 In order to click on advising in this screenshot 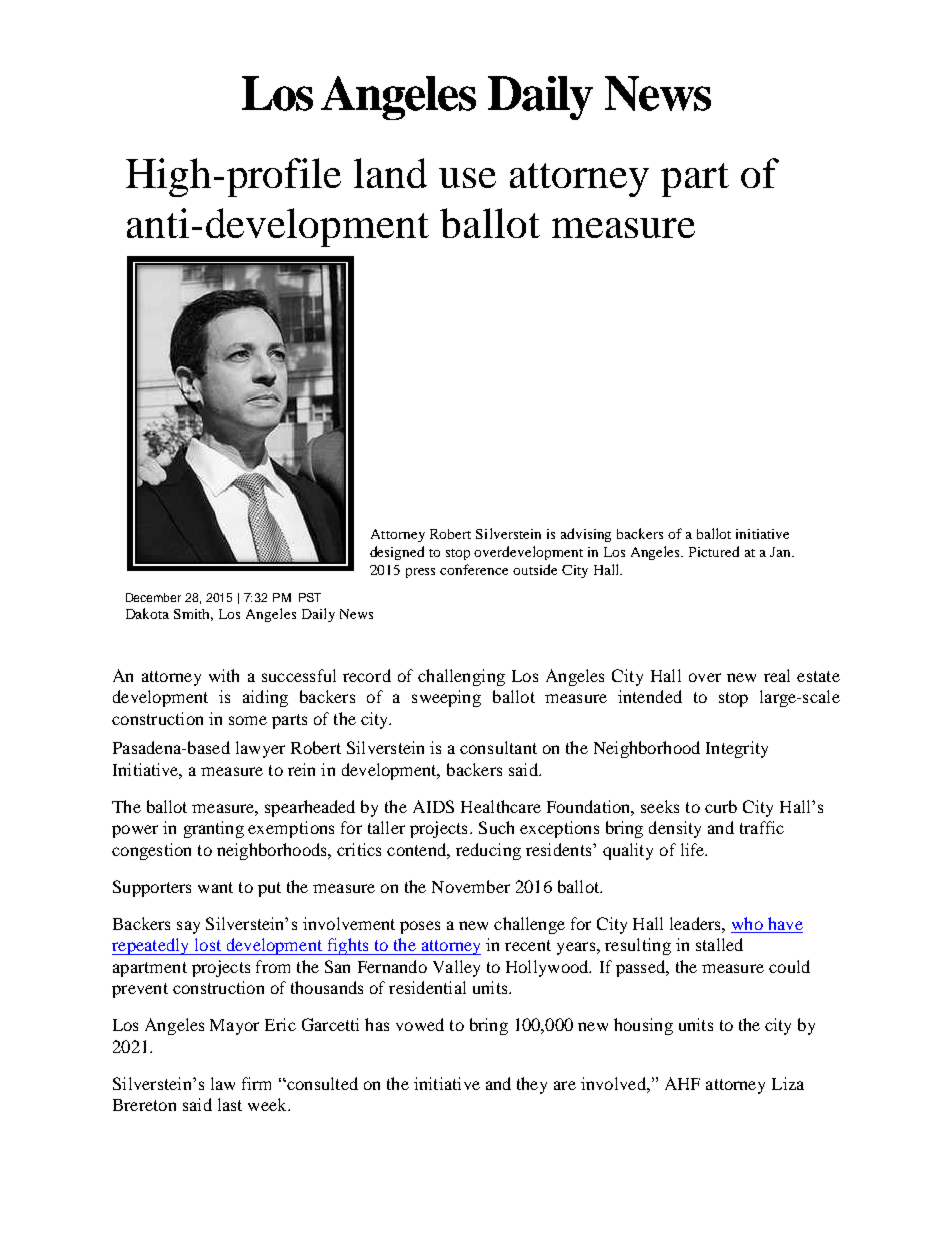, I will do `click(586, 535)`.
